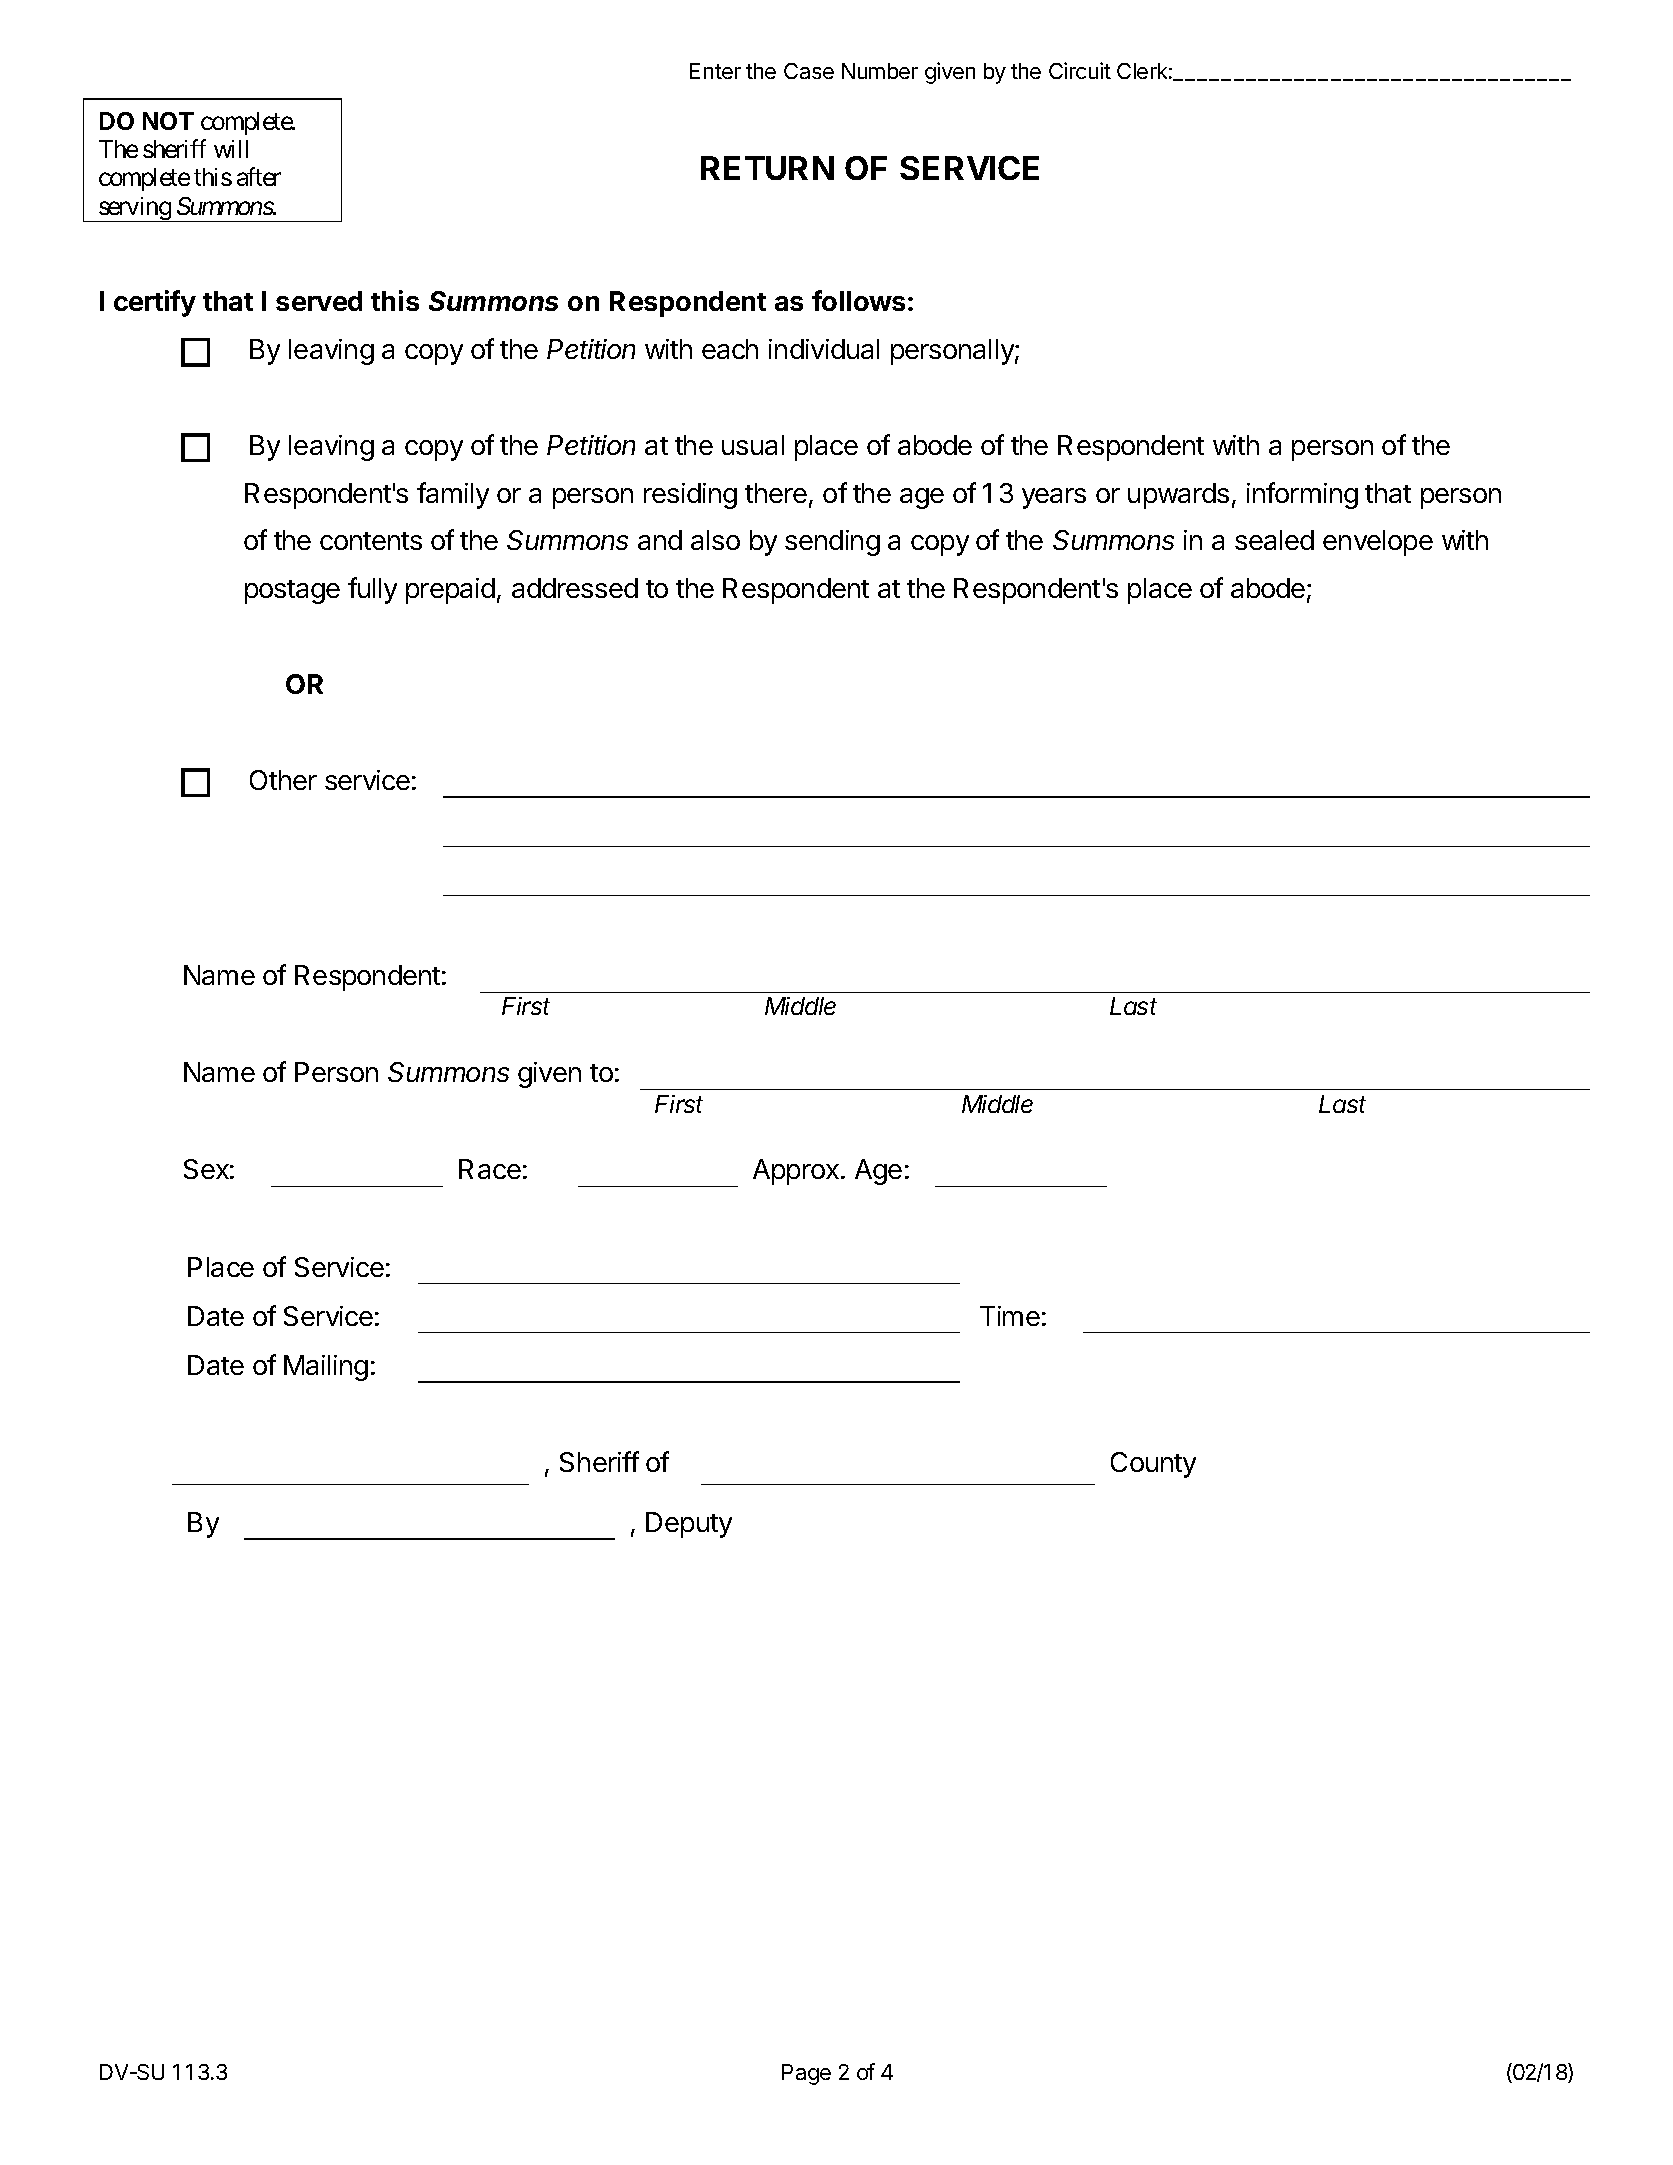 The image size is (1673, 2165). I want to click on RETURN, so click(767, 168).
